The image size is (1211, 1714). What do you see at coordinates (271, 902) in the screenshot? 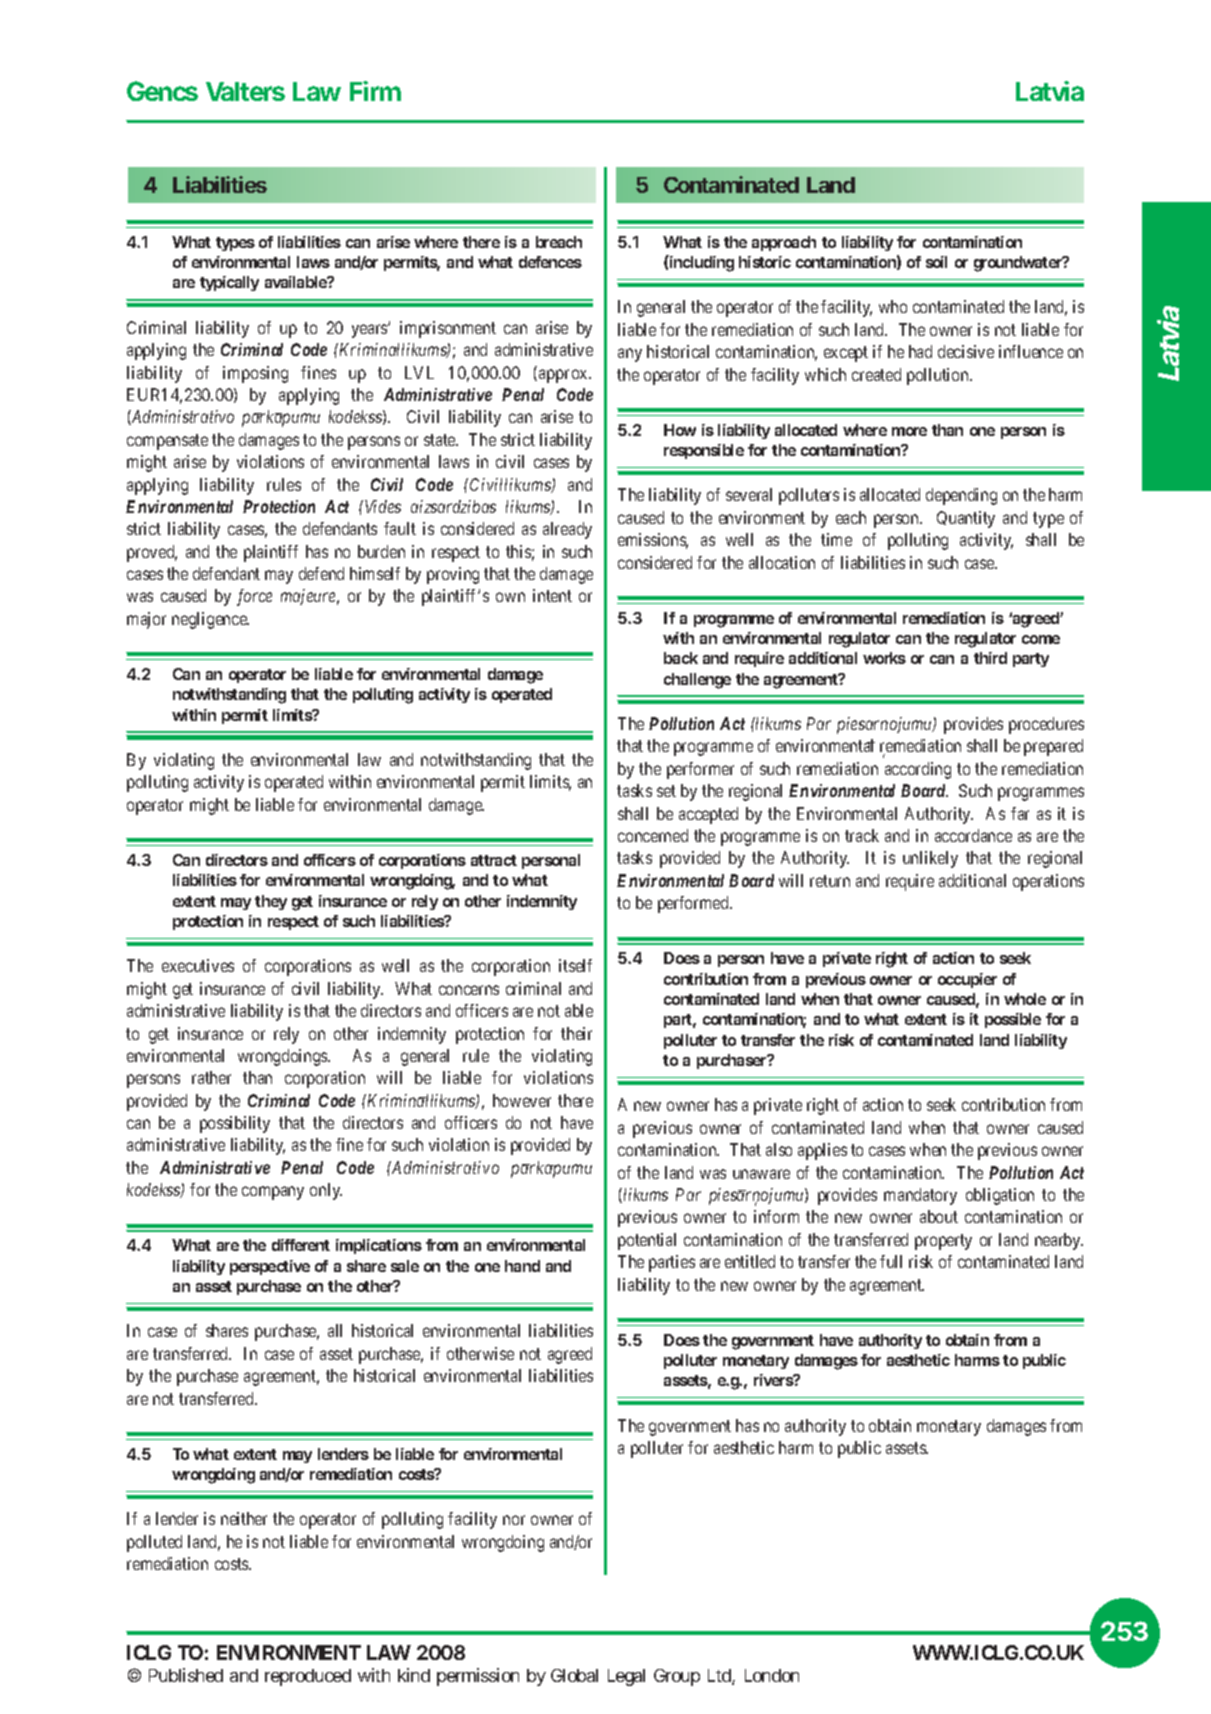
I see `they` at bounding box center [271, 902].
